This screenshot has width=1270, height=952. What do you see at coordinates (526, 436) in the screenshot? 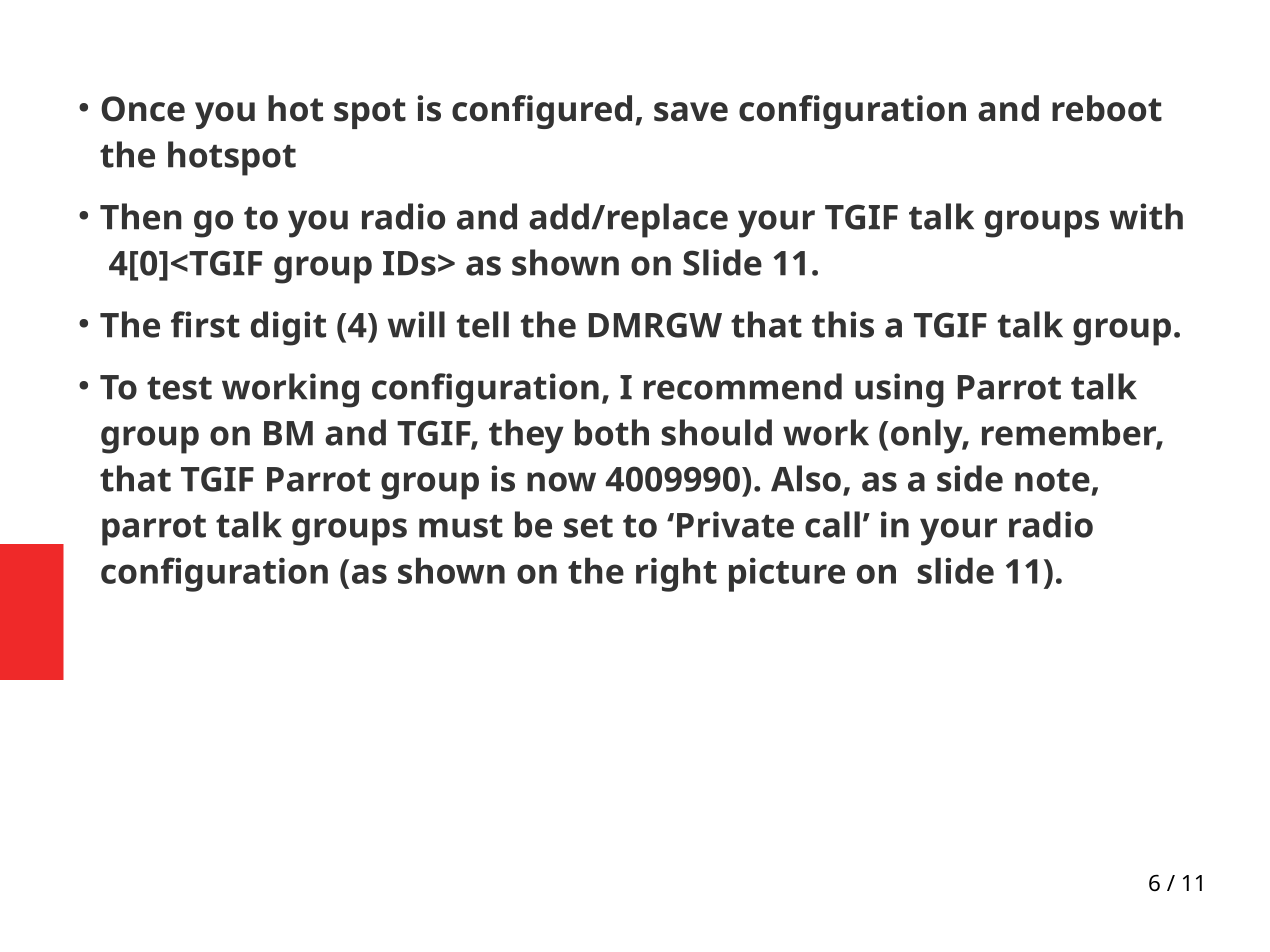
I see `they` at bounding box center [526, 436].
